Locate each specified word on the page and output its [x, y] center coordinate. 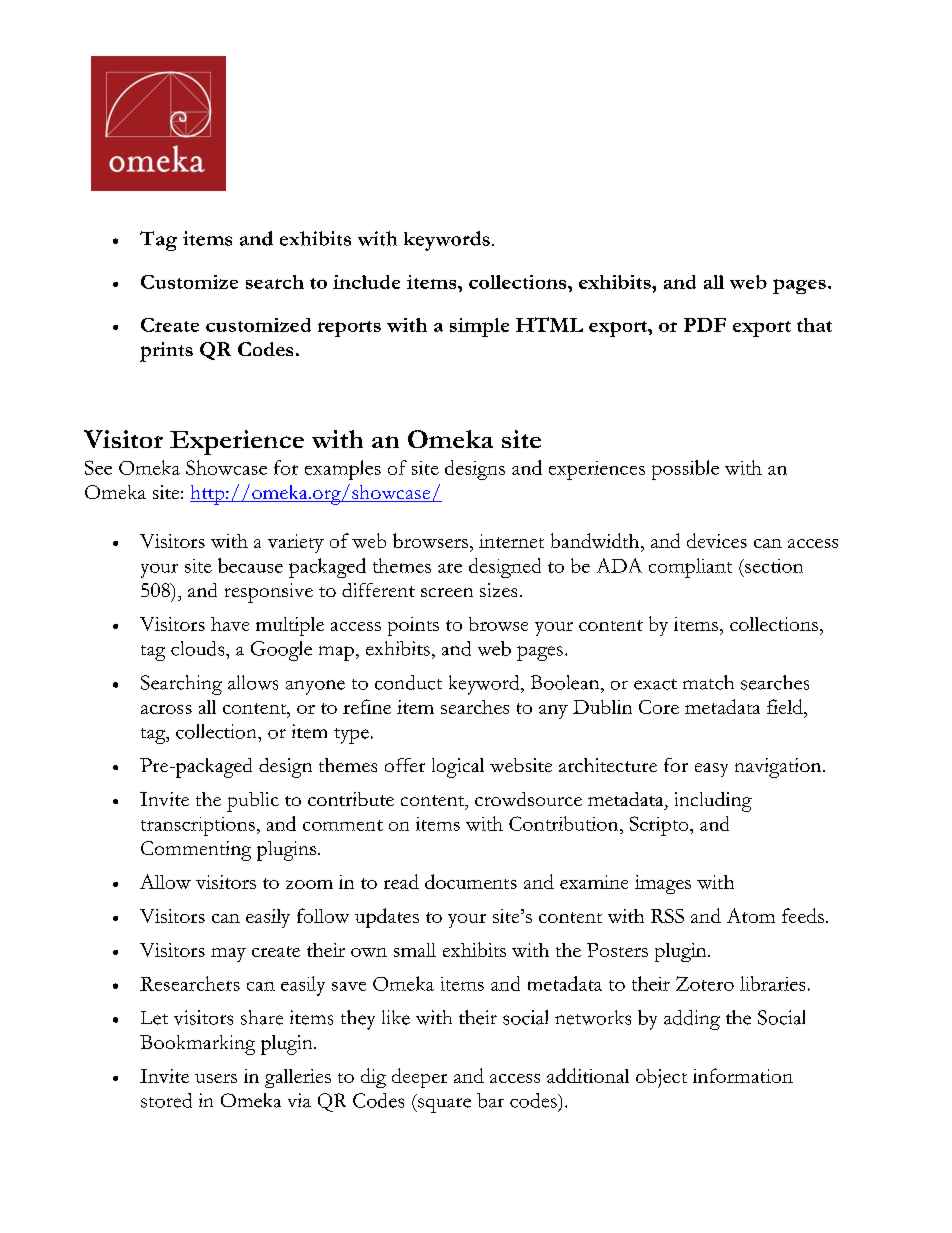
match [708, 682]
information [743, 1075]
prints [166, 352]
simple [479, 327]
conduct [408, 682]
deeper [419, 1078]
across [166, 709]
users [216, 1078]
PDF [705, 325]
